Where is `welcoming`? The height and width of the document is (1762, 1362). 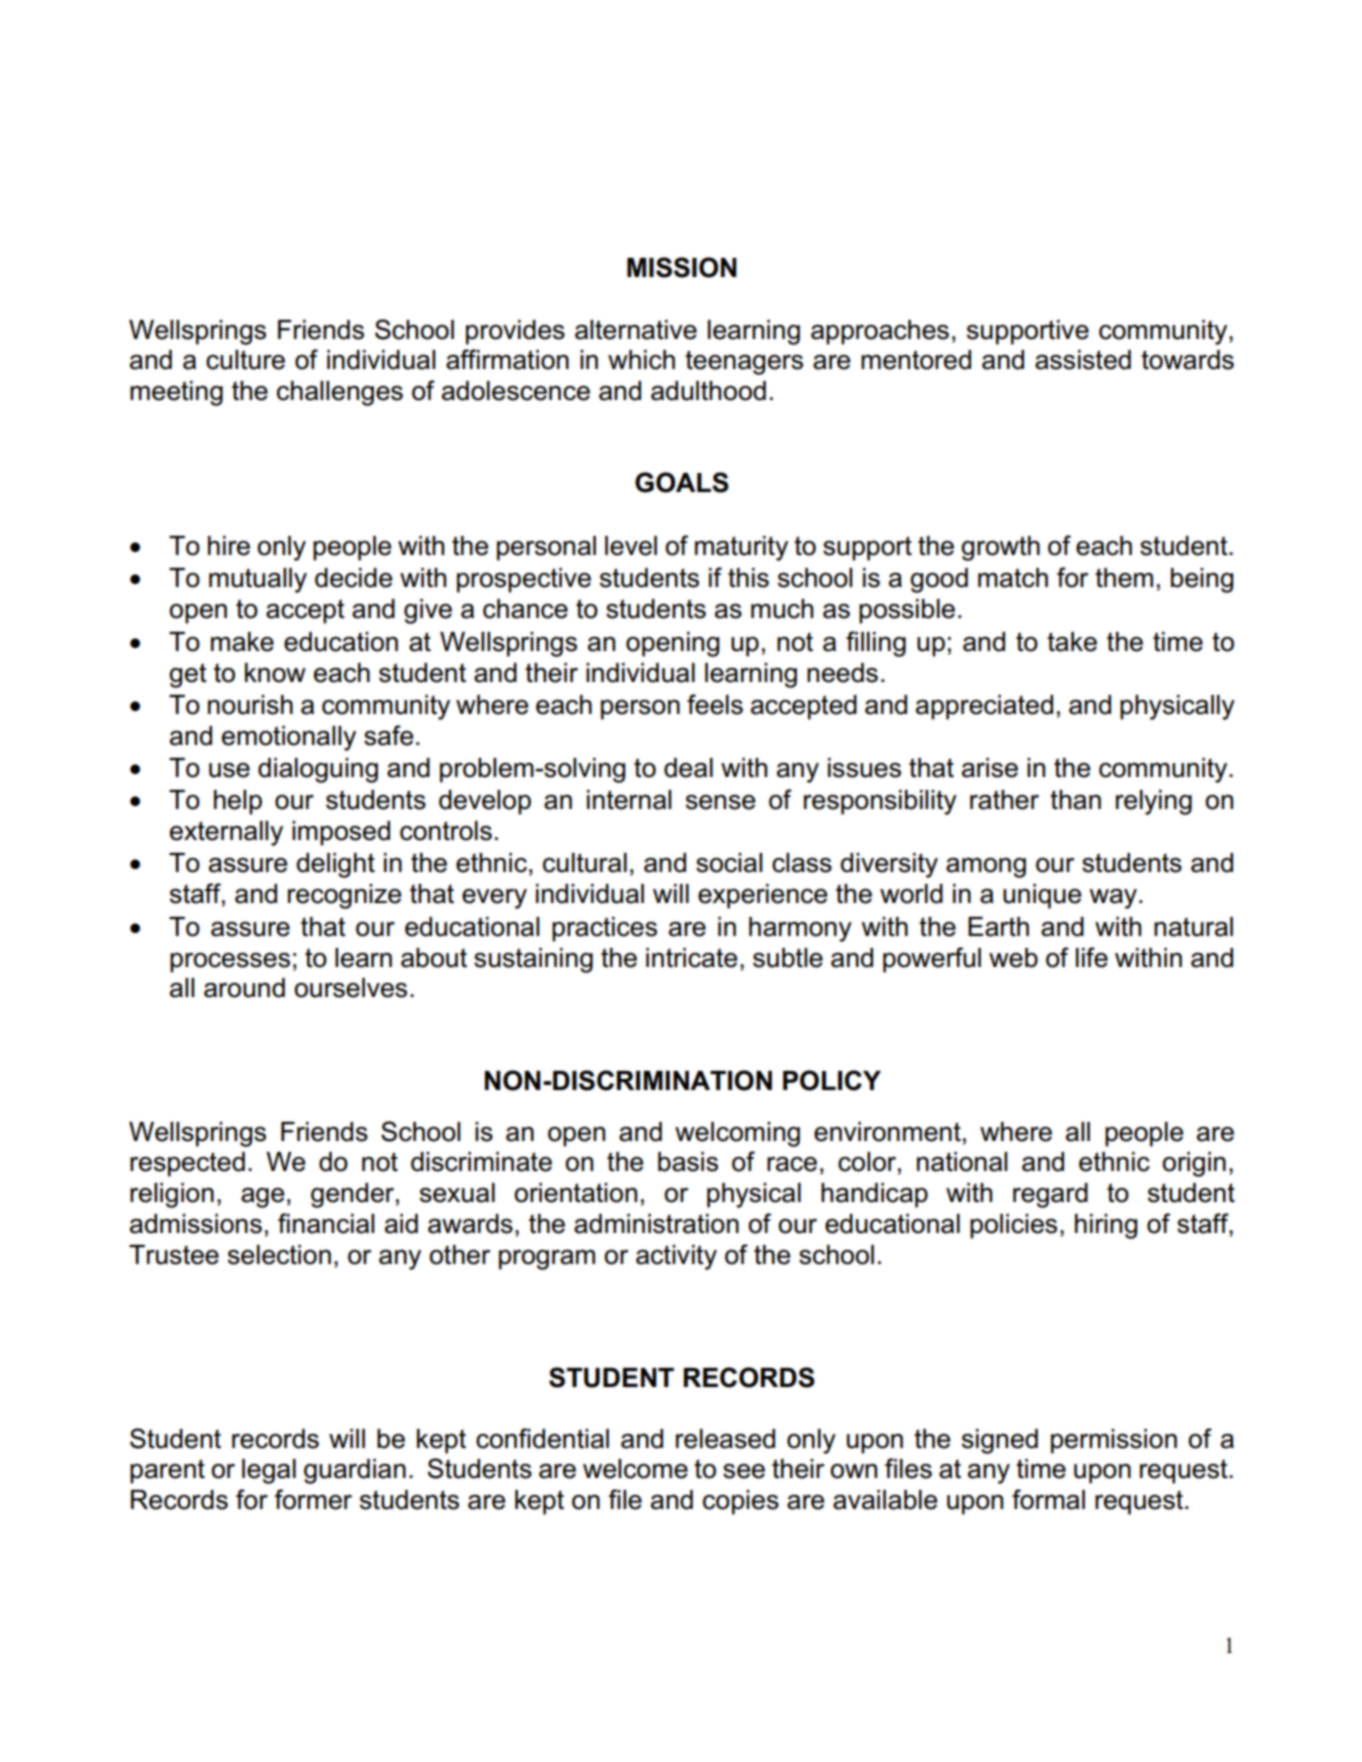
welcoming is located at coordinates (737, 1134).
